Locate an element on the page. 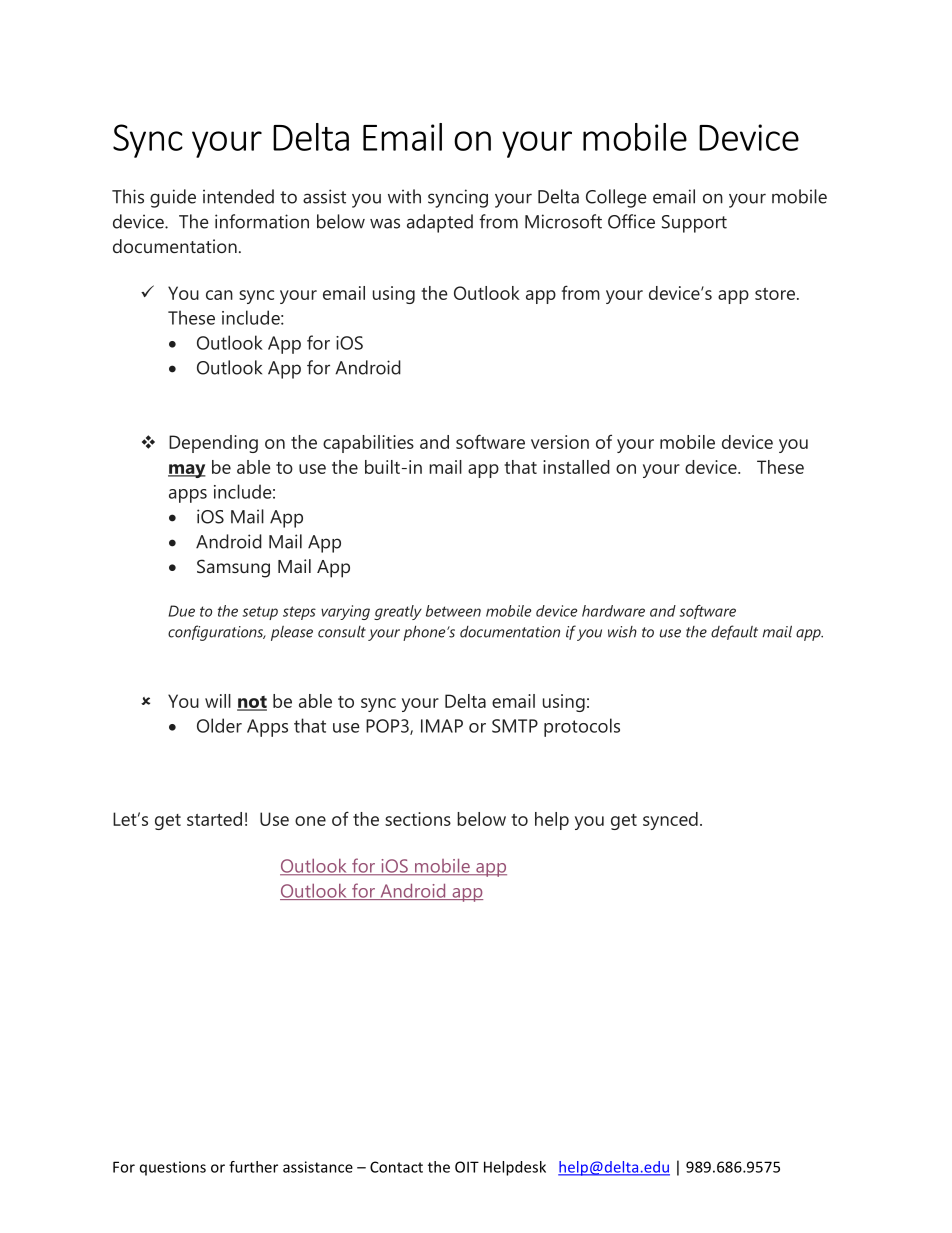  Samsung is located at coordinates (233, 568).
